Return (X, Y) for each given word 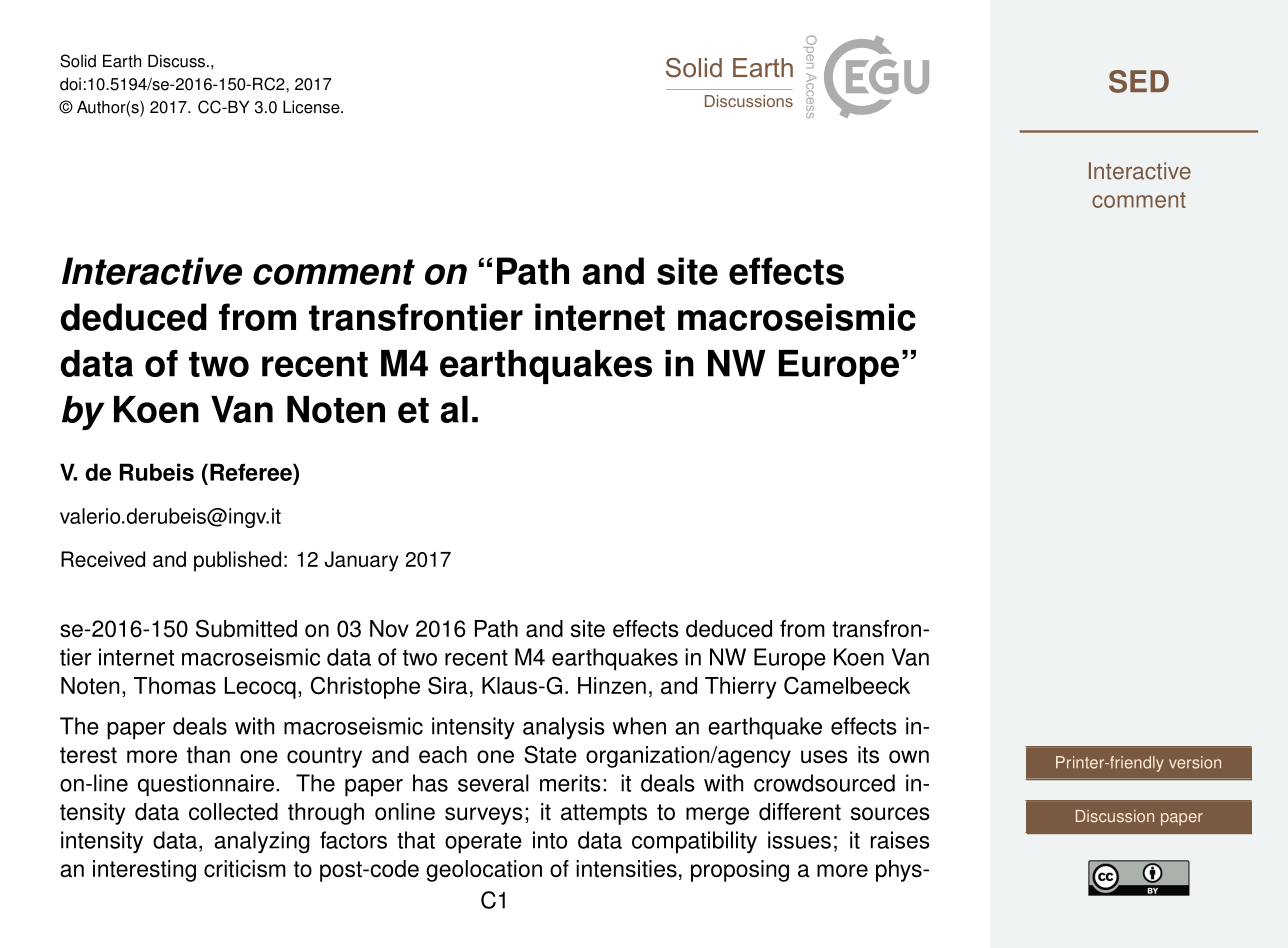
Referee (252, 473)
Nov (389, 629)
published (237, 561)
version (1195, 762)
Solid (78, 61)
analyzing (262, 842)
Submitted (246, 628)
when (639, 726)
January (362, 561)
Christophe (365, 687)
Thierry (740, 688)
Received (103, 559)
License (312, 107)
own (909, 757)
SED (1139, 81)
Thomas (175, 686)
